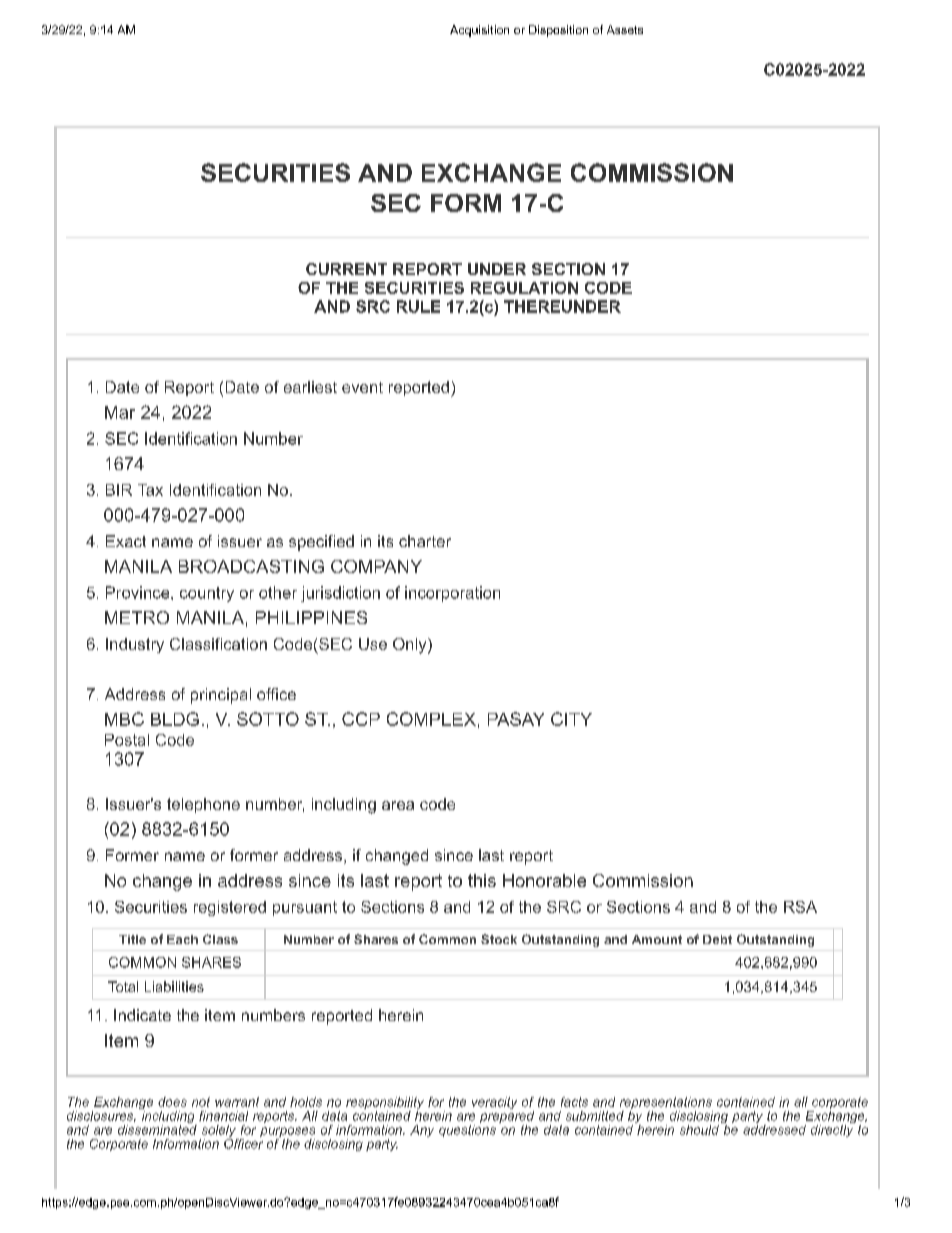 This screenshot has width=952, height=1233. I want to click on country, so click(207, 594).
